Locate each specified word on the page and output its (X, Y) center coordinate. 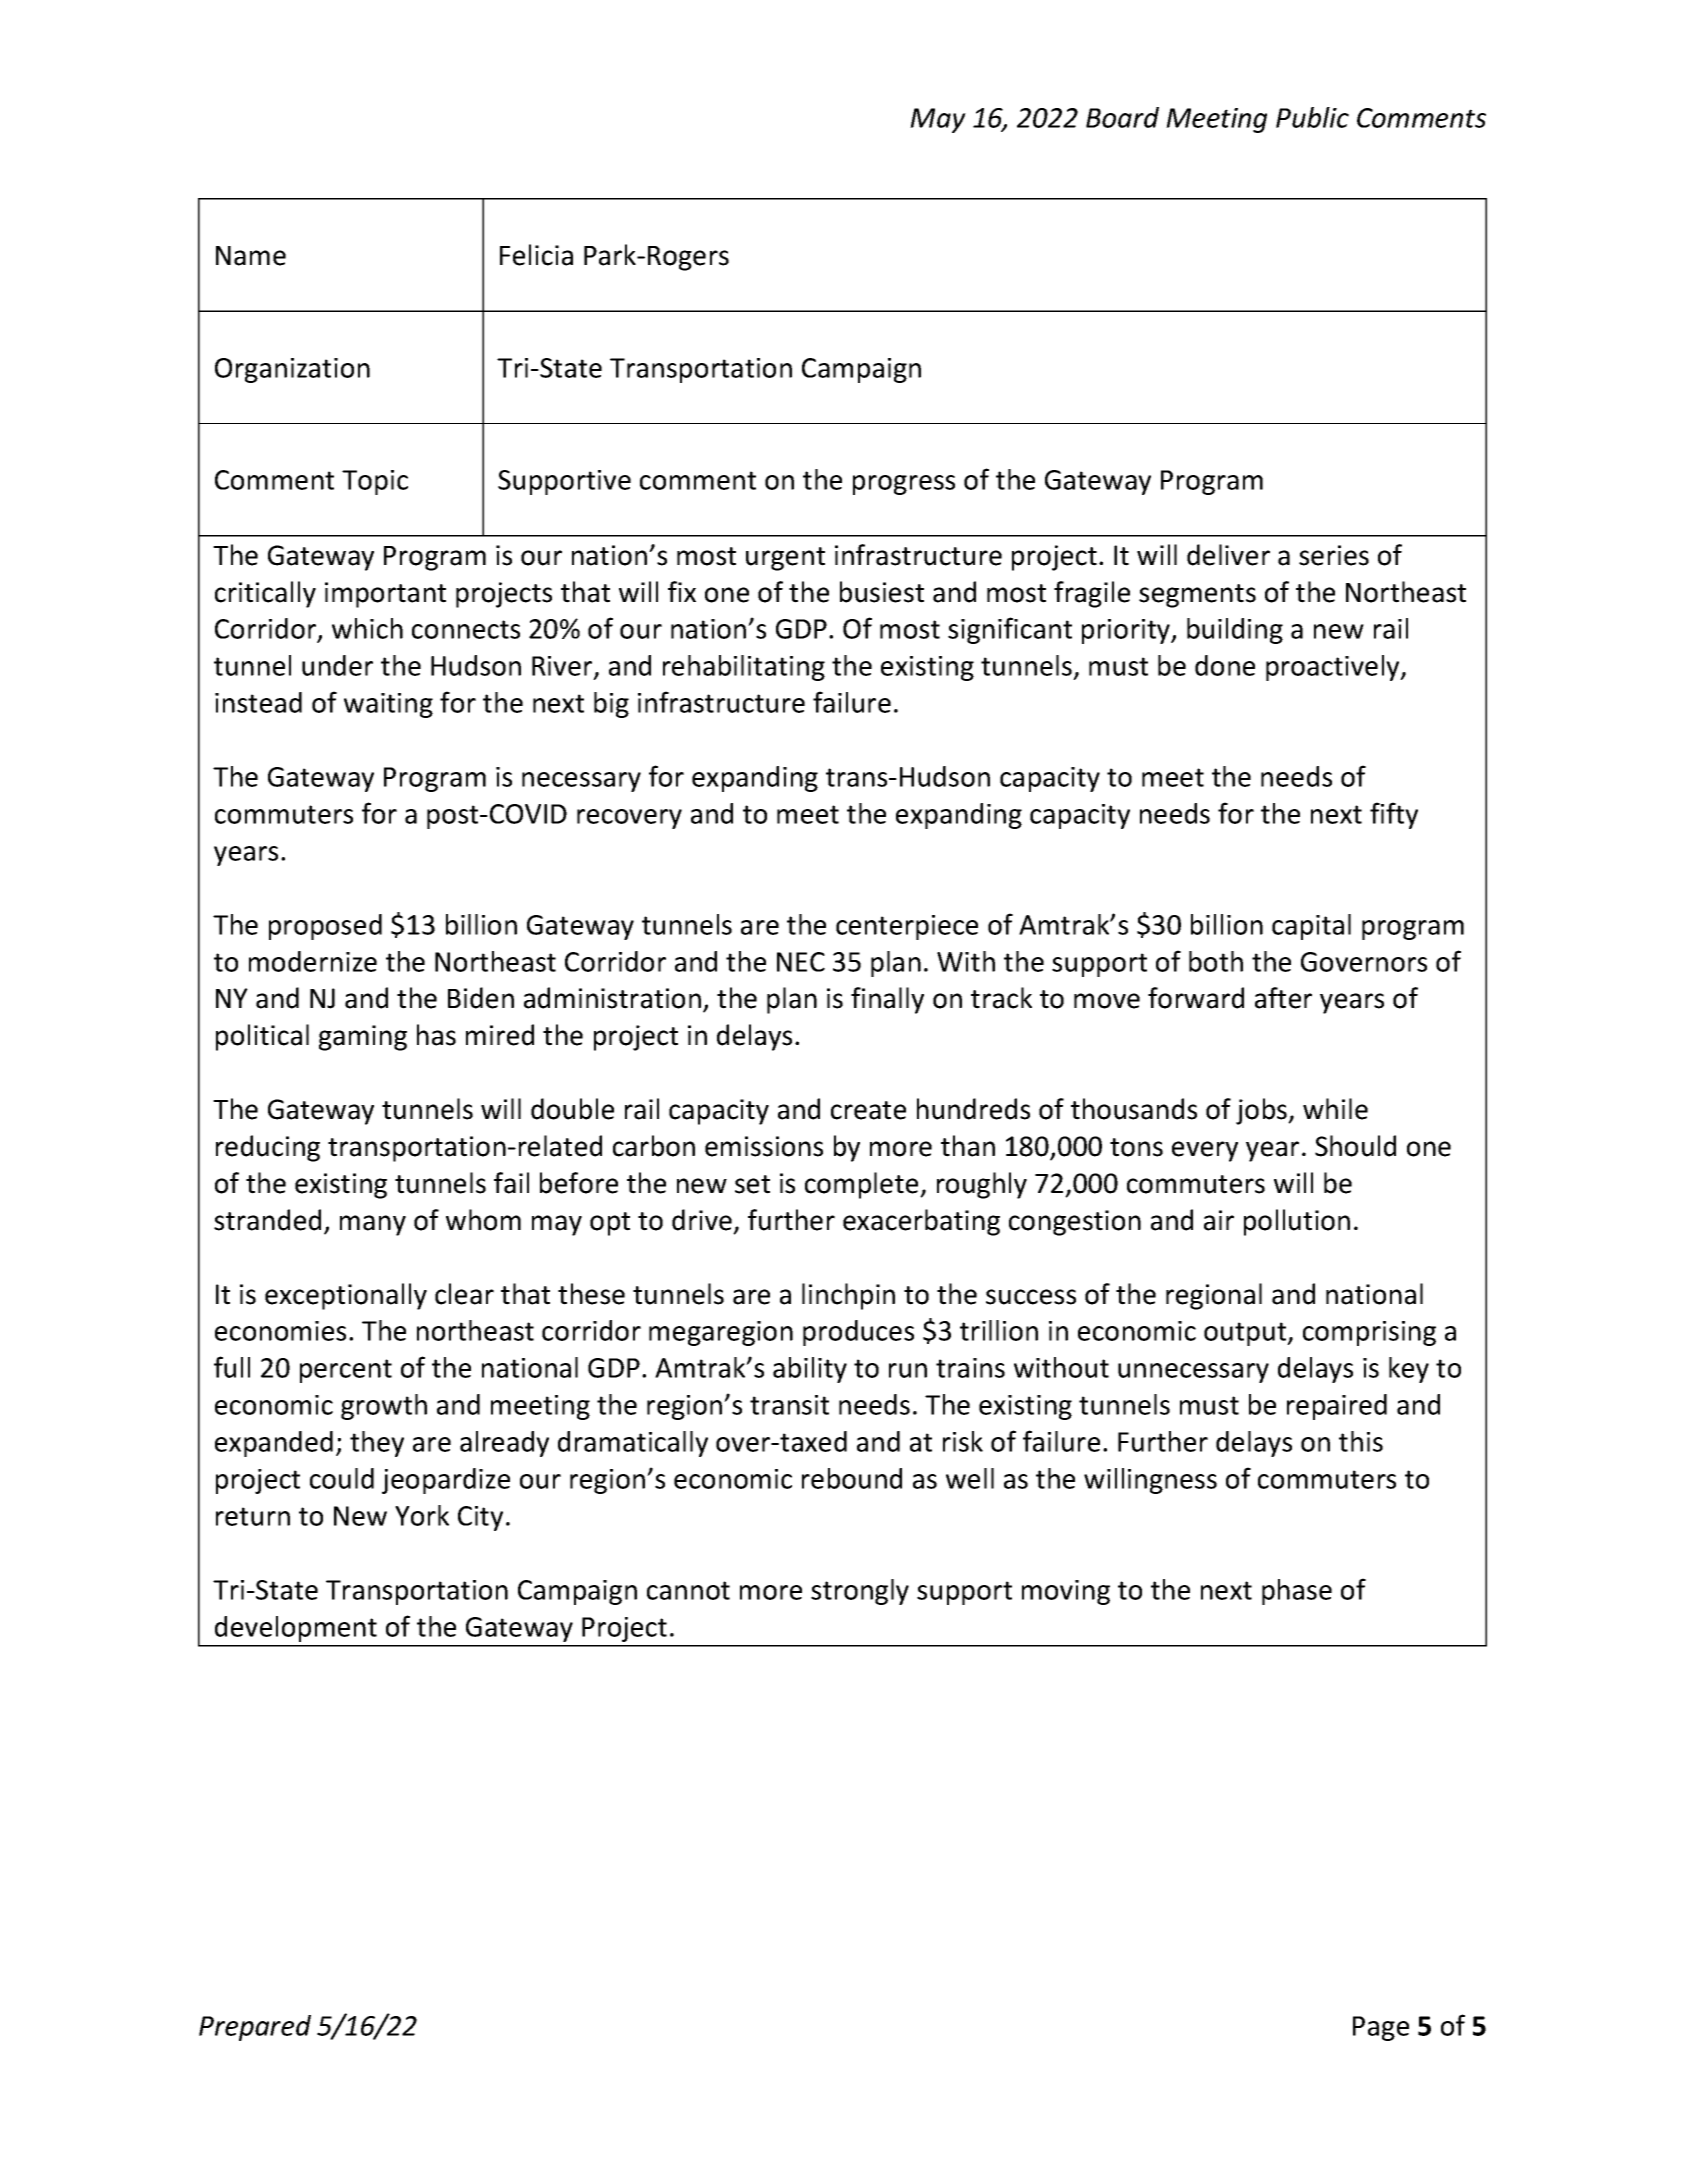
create (868, 1110)
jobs (1263, 1111)
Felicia (536, 255)
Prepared (255, 2028)
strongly (860, 1592)
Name (251, 256)
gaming (363, 1038)
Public (1312, 117)
